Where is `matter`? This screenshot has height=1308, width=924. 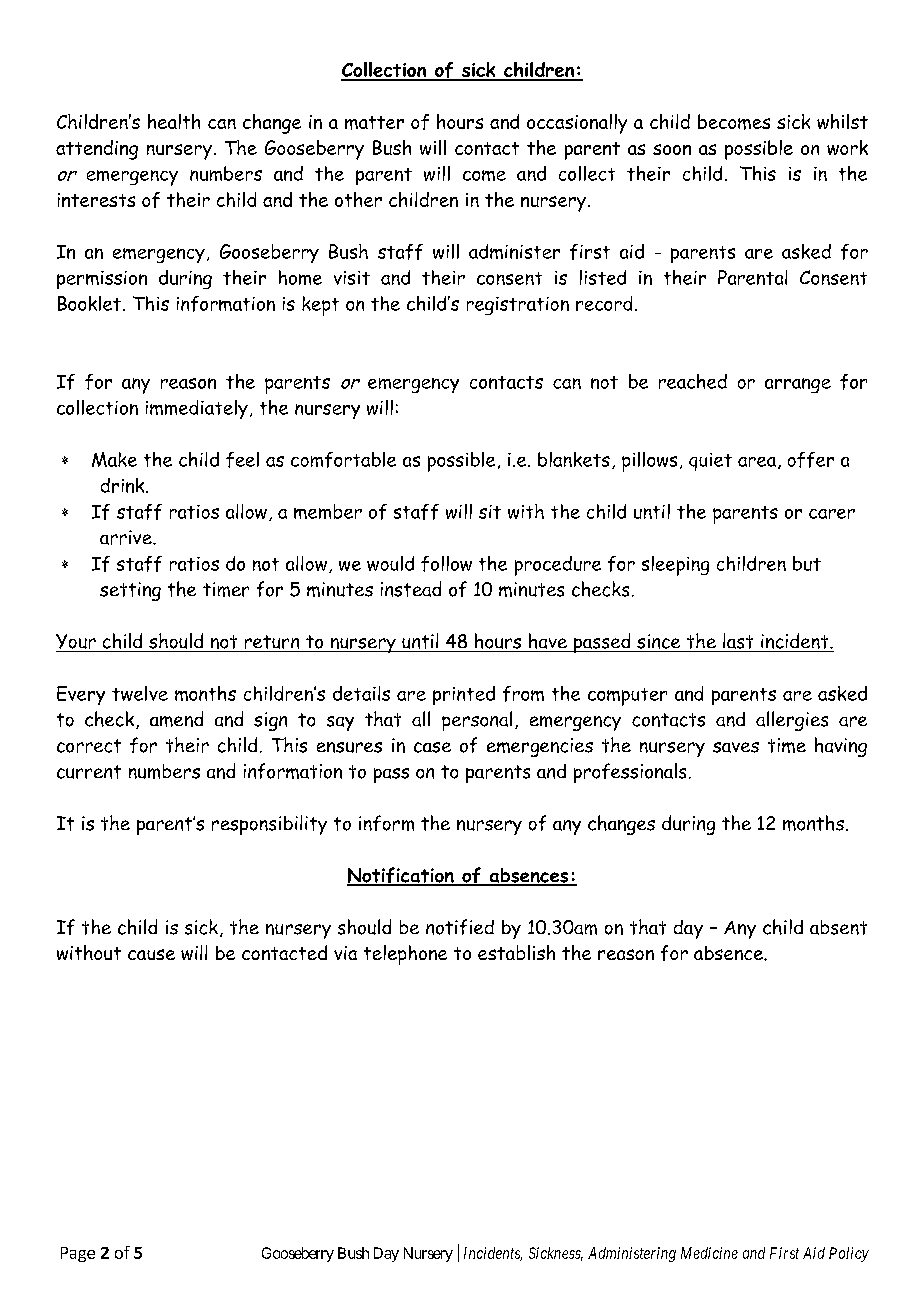 matter is located at coordinates (374, 123).
